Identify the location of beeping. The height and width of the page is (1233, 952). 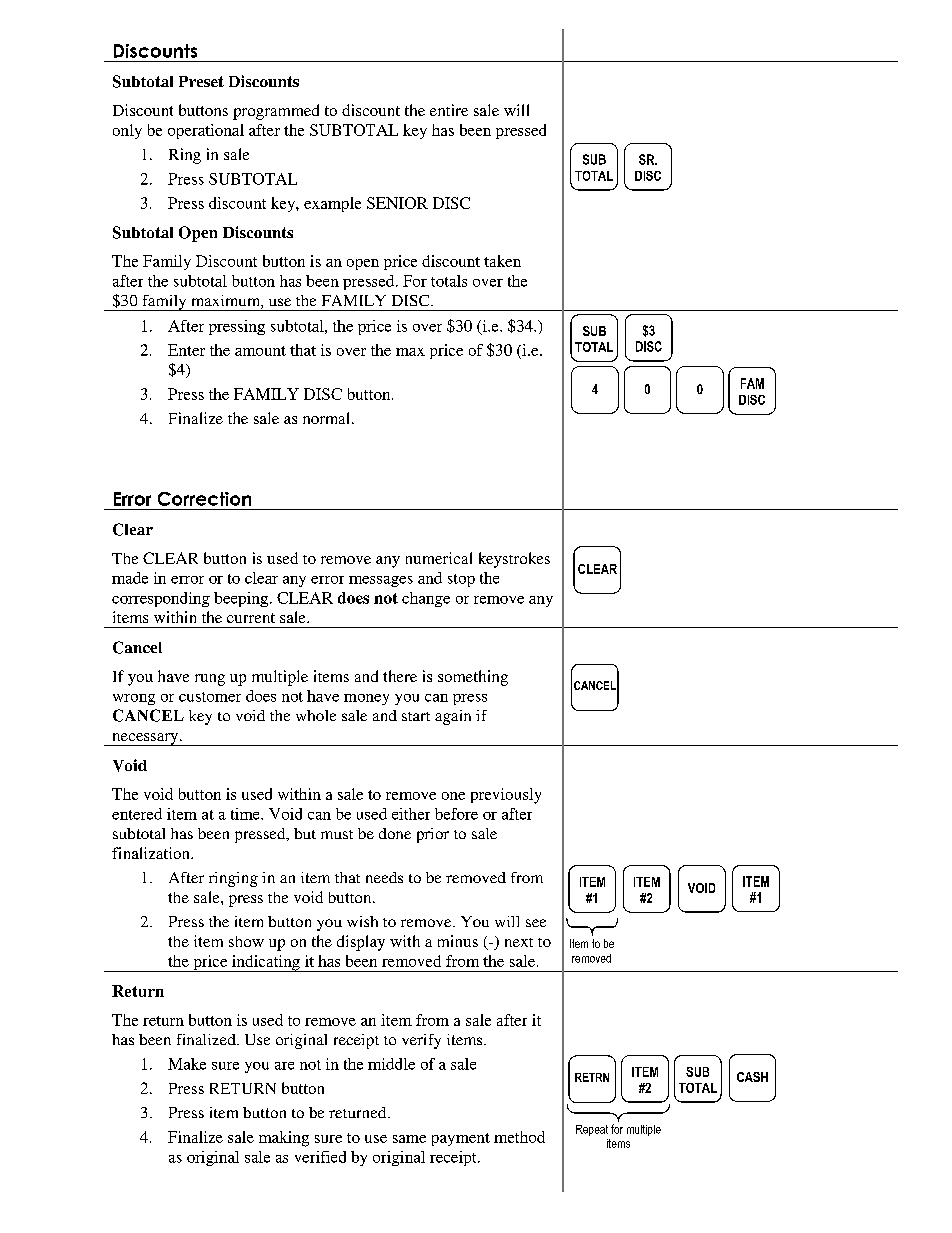
(242, 599).
